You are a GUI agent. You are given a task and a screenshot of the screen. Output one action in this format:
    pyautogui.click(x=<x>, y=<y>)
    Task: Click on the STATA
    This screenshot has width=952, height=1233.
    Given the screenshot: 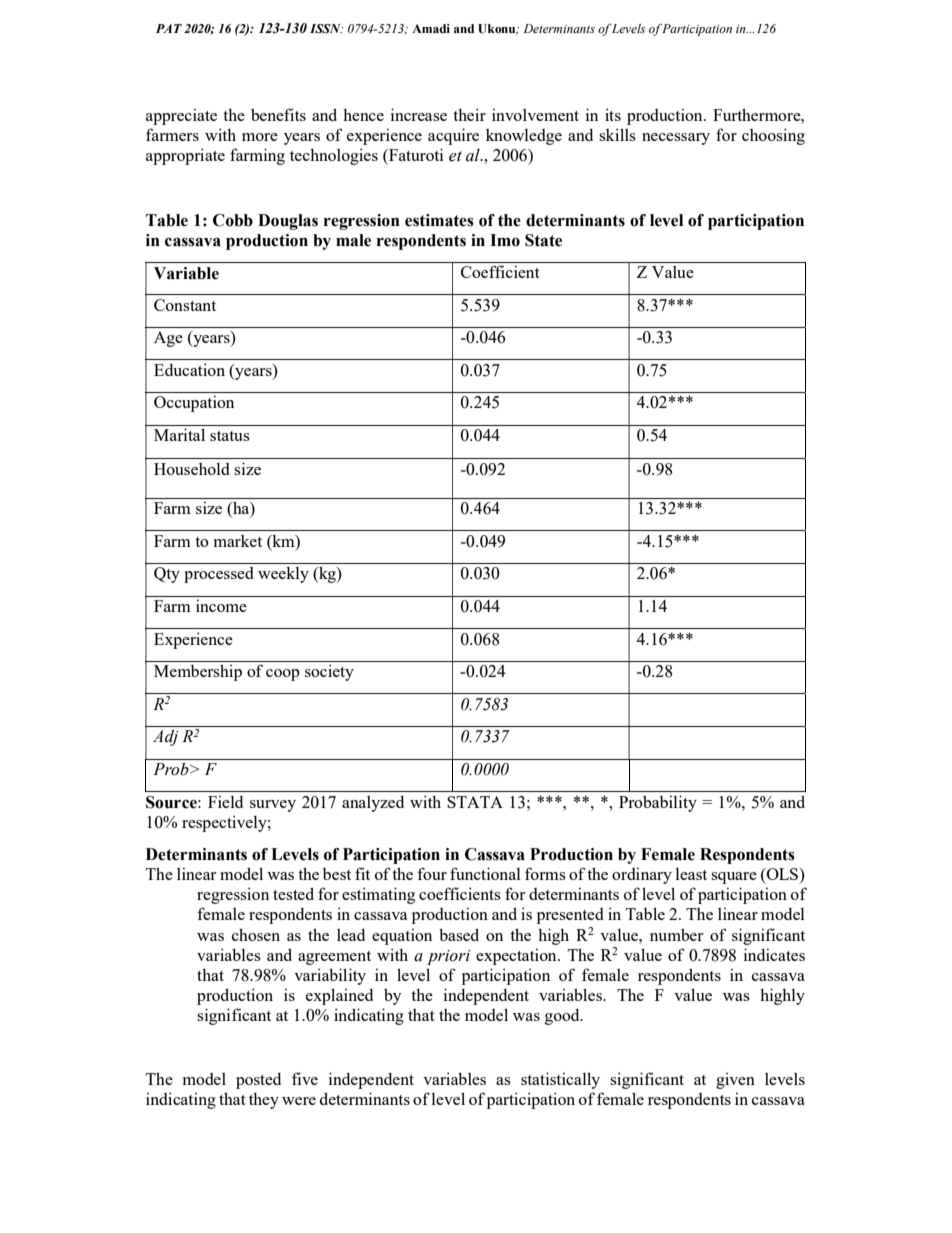 What is the action you would take?
    pyautogui.click(x=475, y=802)
